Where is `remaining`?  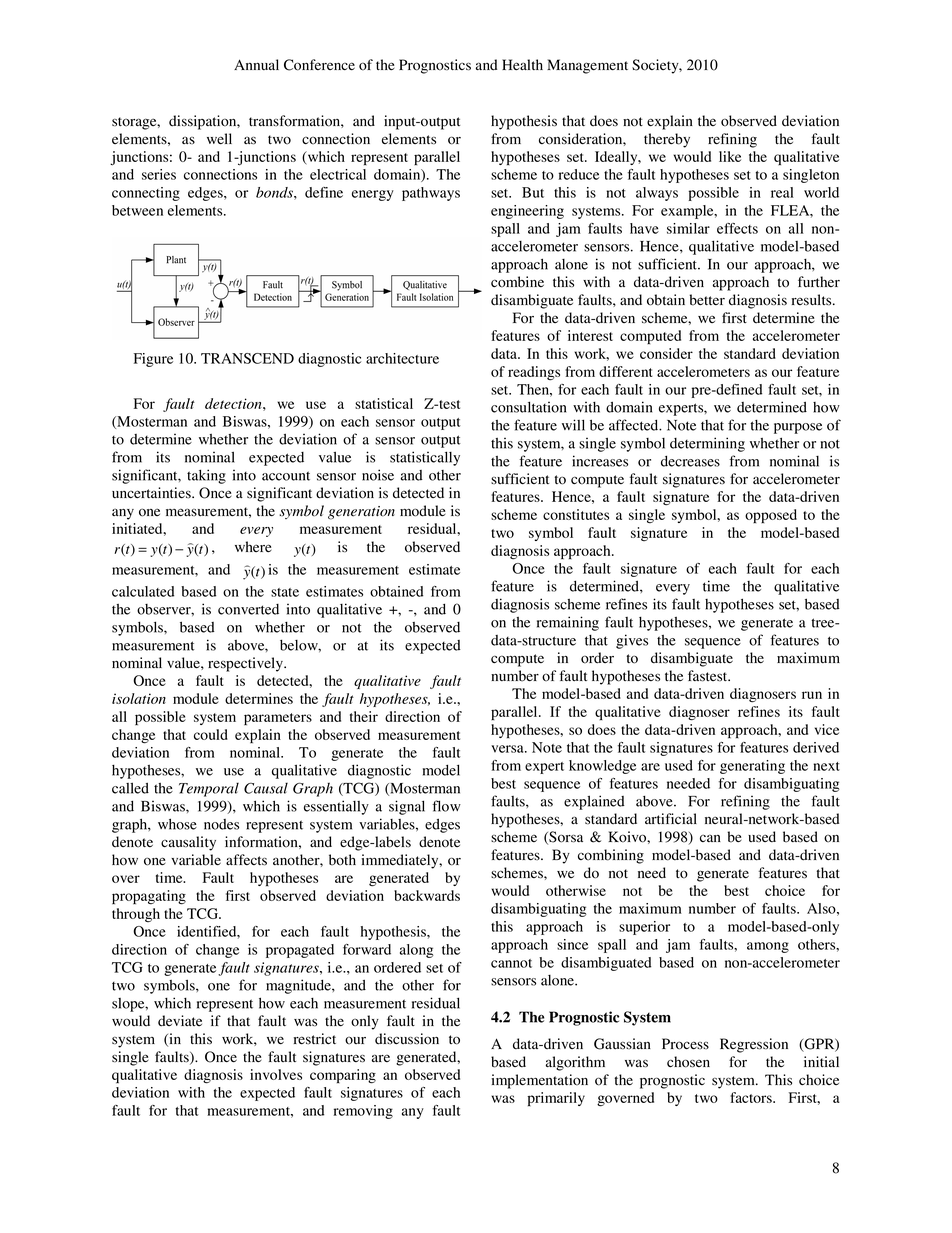 remaining is located at coordinates (568, 623).
